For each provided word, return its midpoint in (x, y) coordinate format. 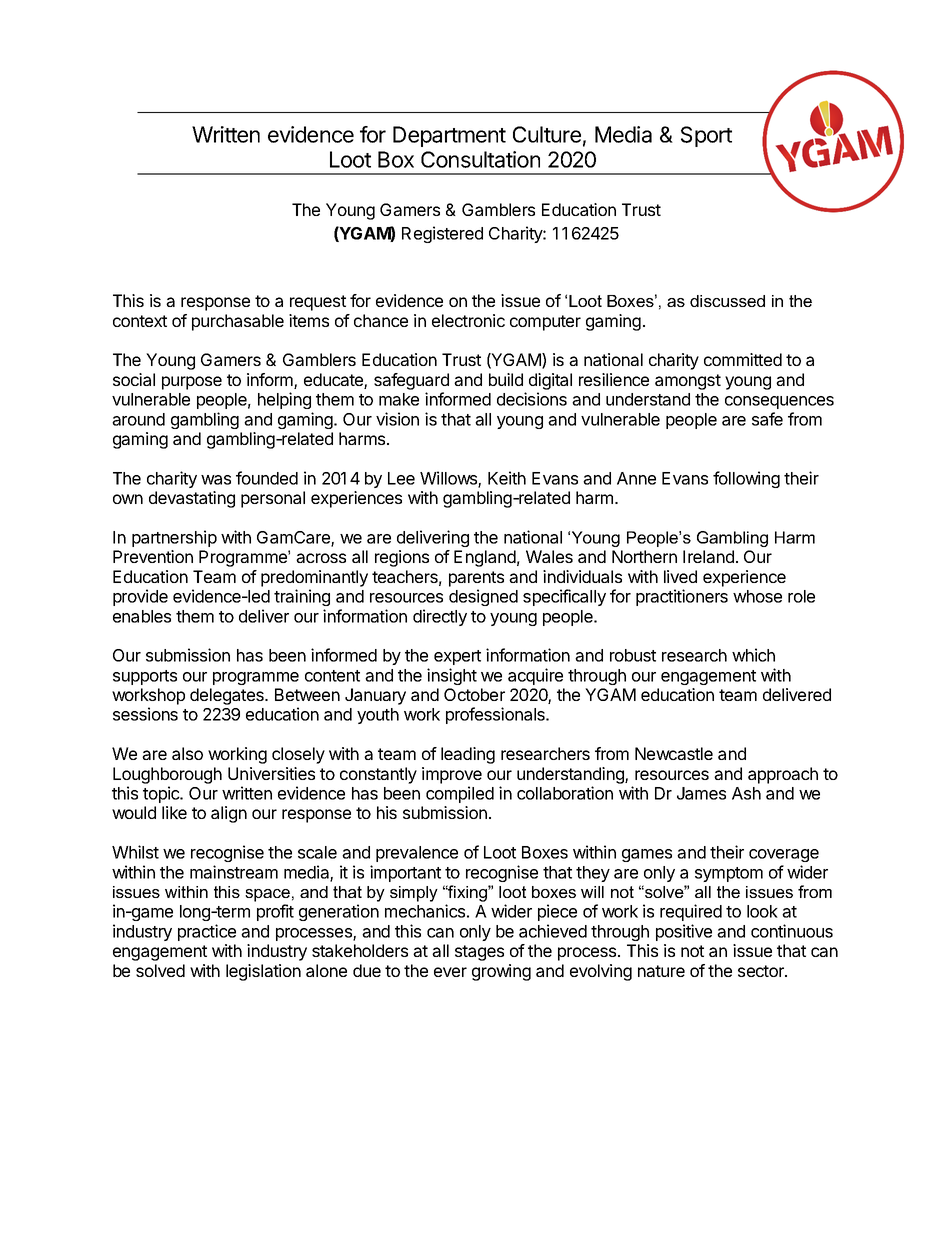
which (753, 655)
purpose (192, 383)
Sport (706, 136)
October (474, 694)
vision (397, 419)
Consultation (480, 159)
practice (207, 932)
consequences (779, 402)
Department (449, 136)
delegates (228, 696)
